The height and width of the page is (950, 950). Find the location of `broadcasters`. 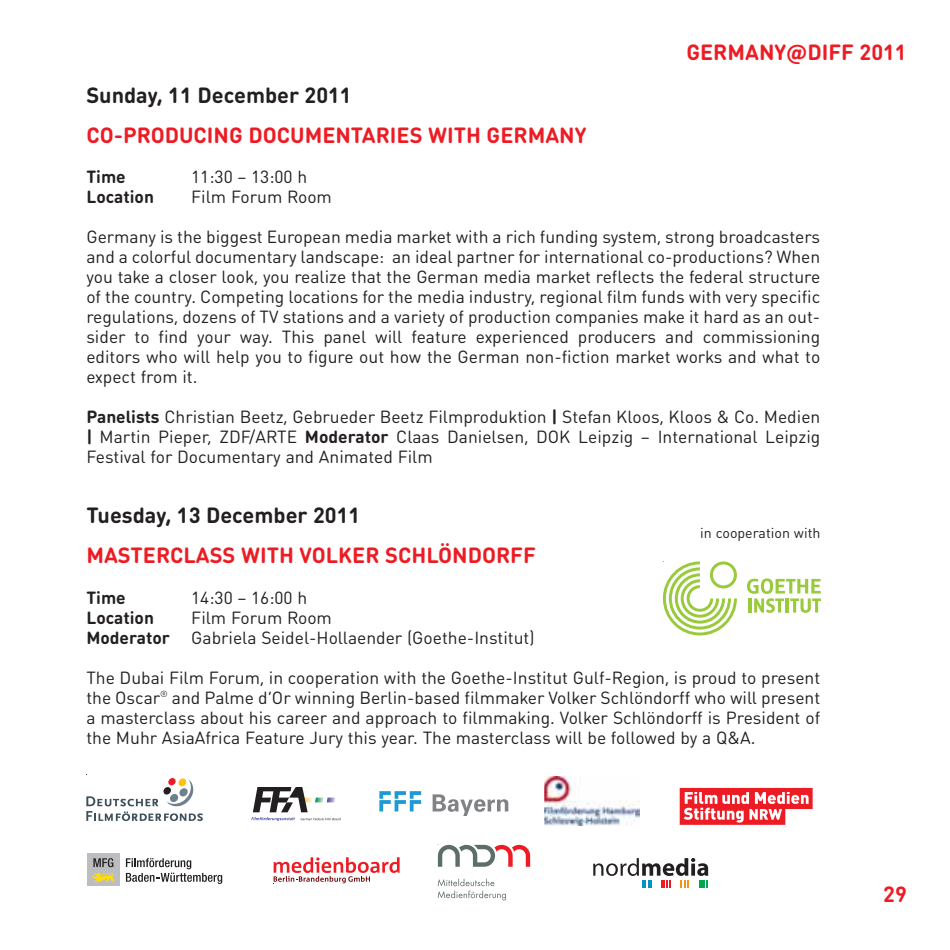

broadcasters is located at coordinates (769, 236).
